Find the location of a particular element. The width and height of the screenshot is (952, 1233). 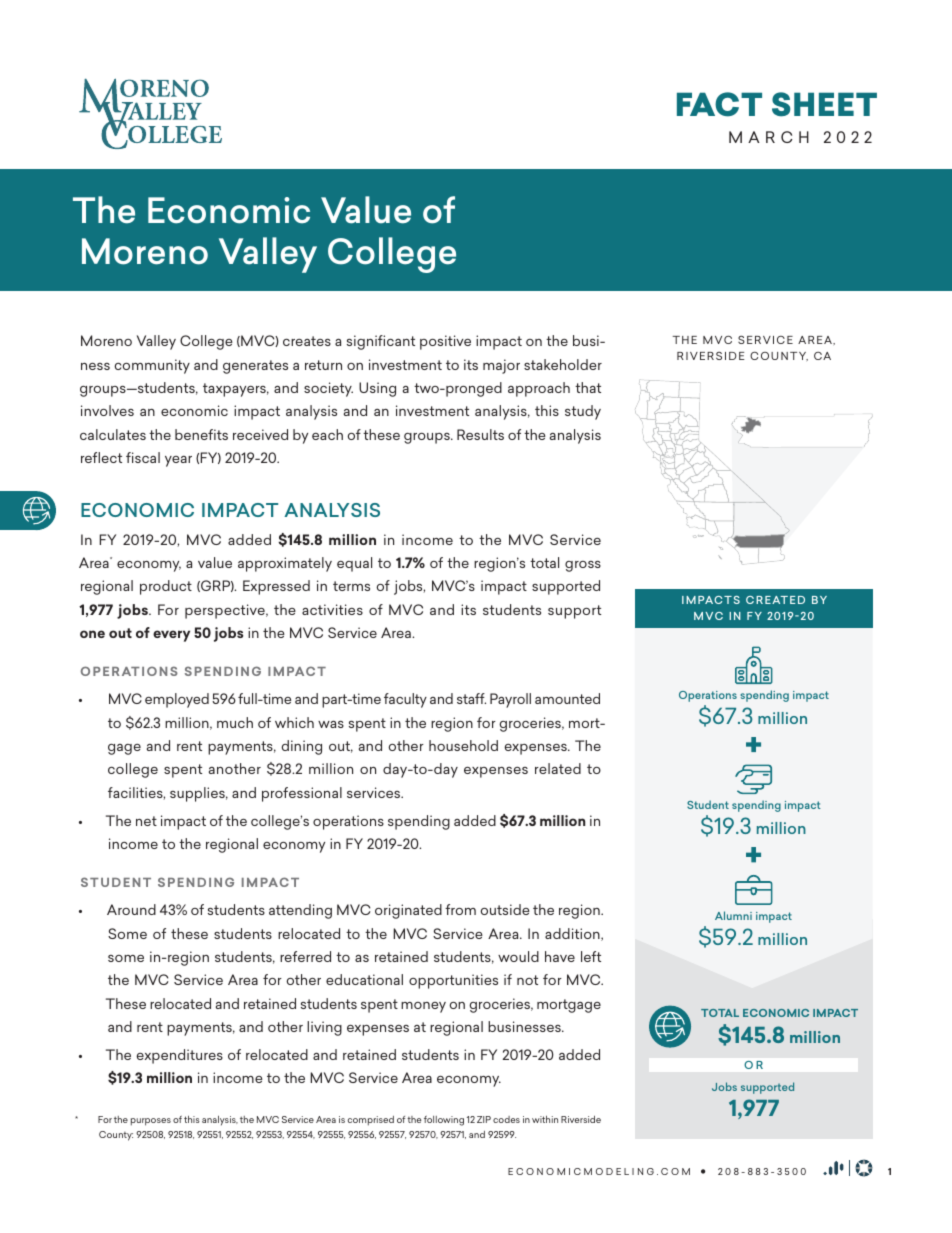

FACT is located at coordinates (719, 104).
